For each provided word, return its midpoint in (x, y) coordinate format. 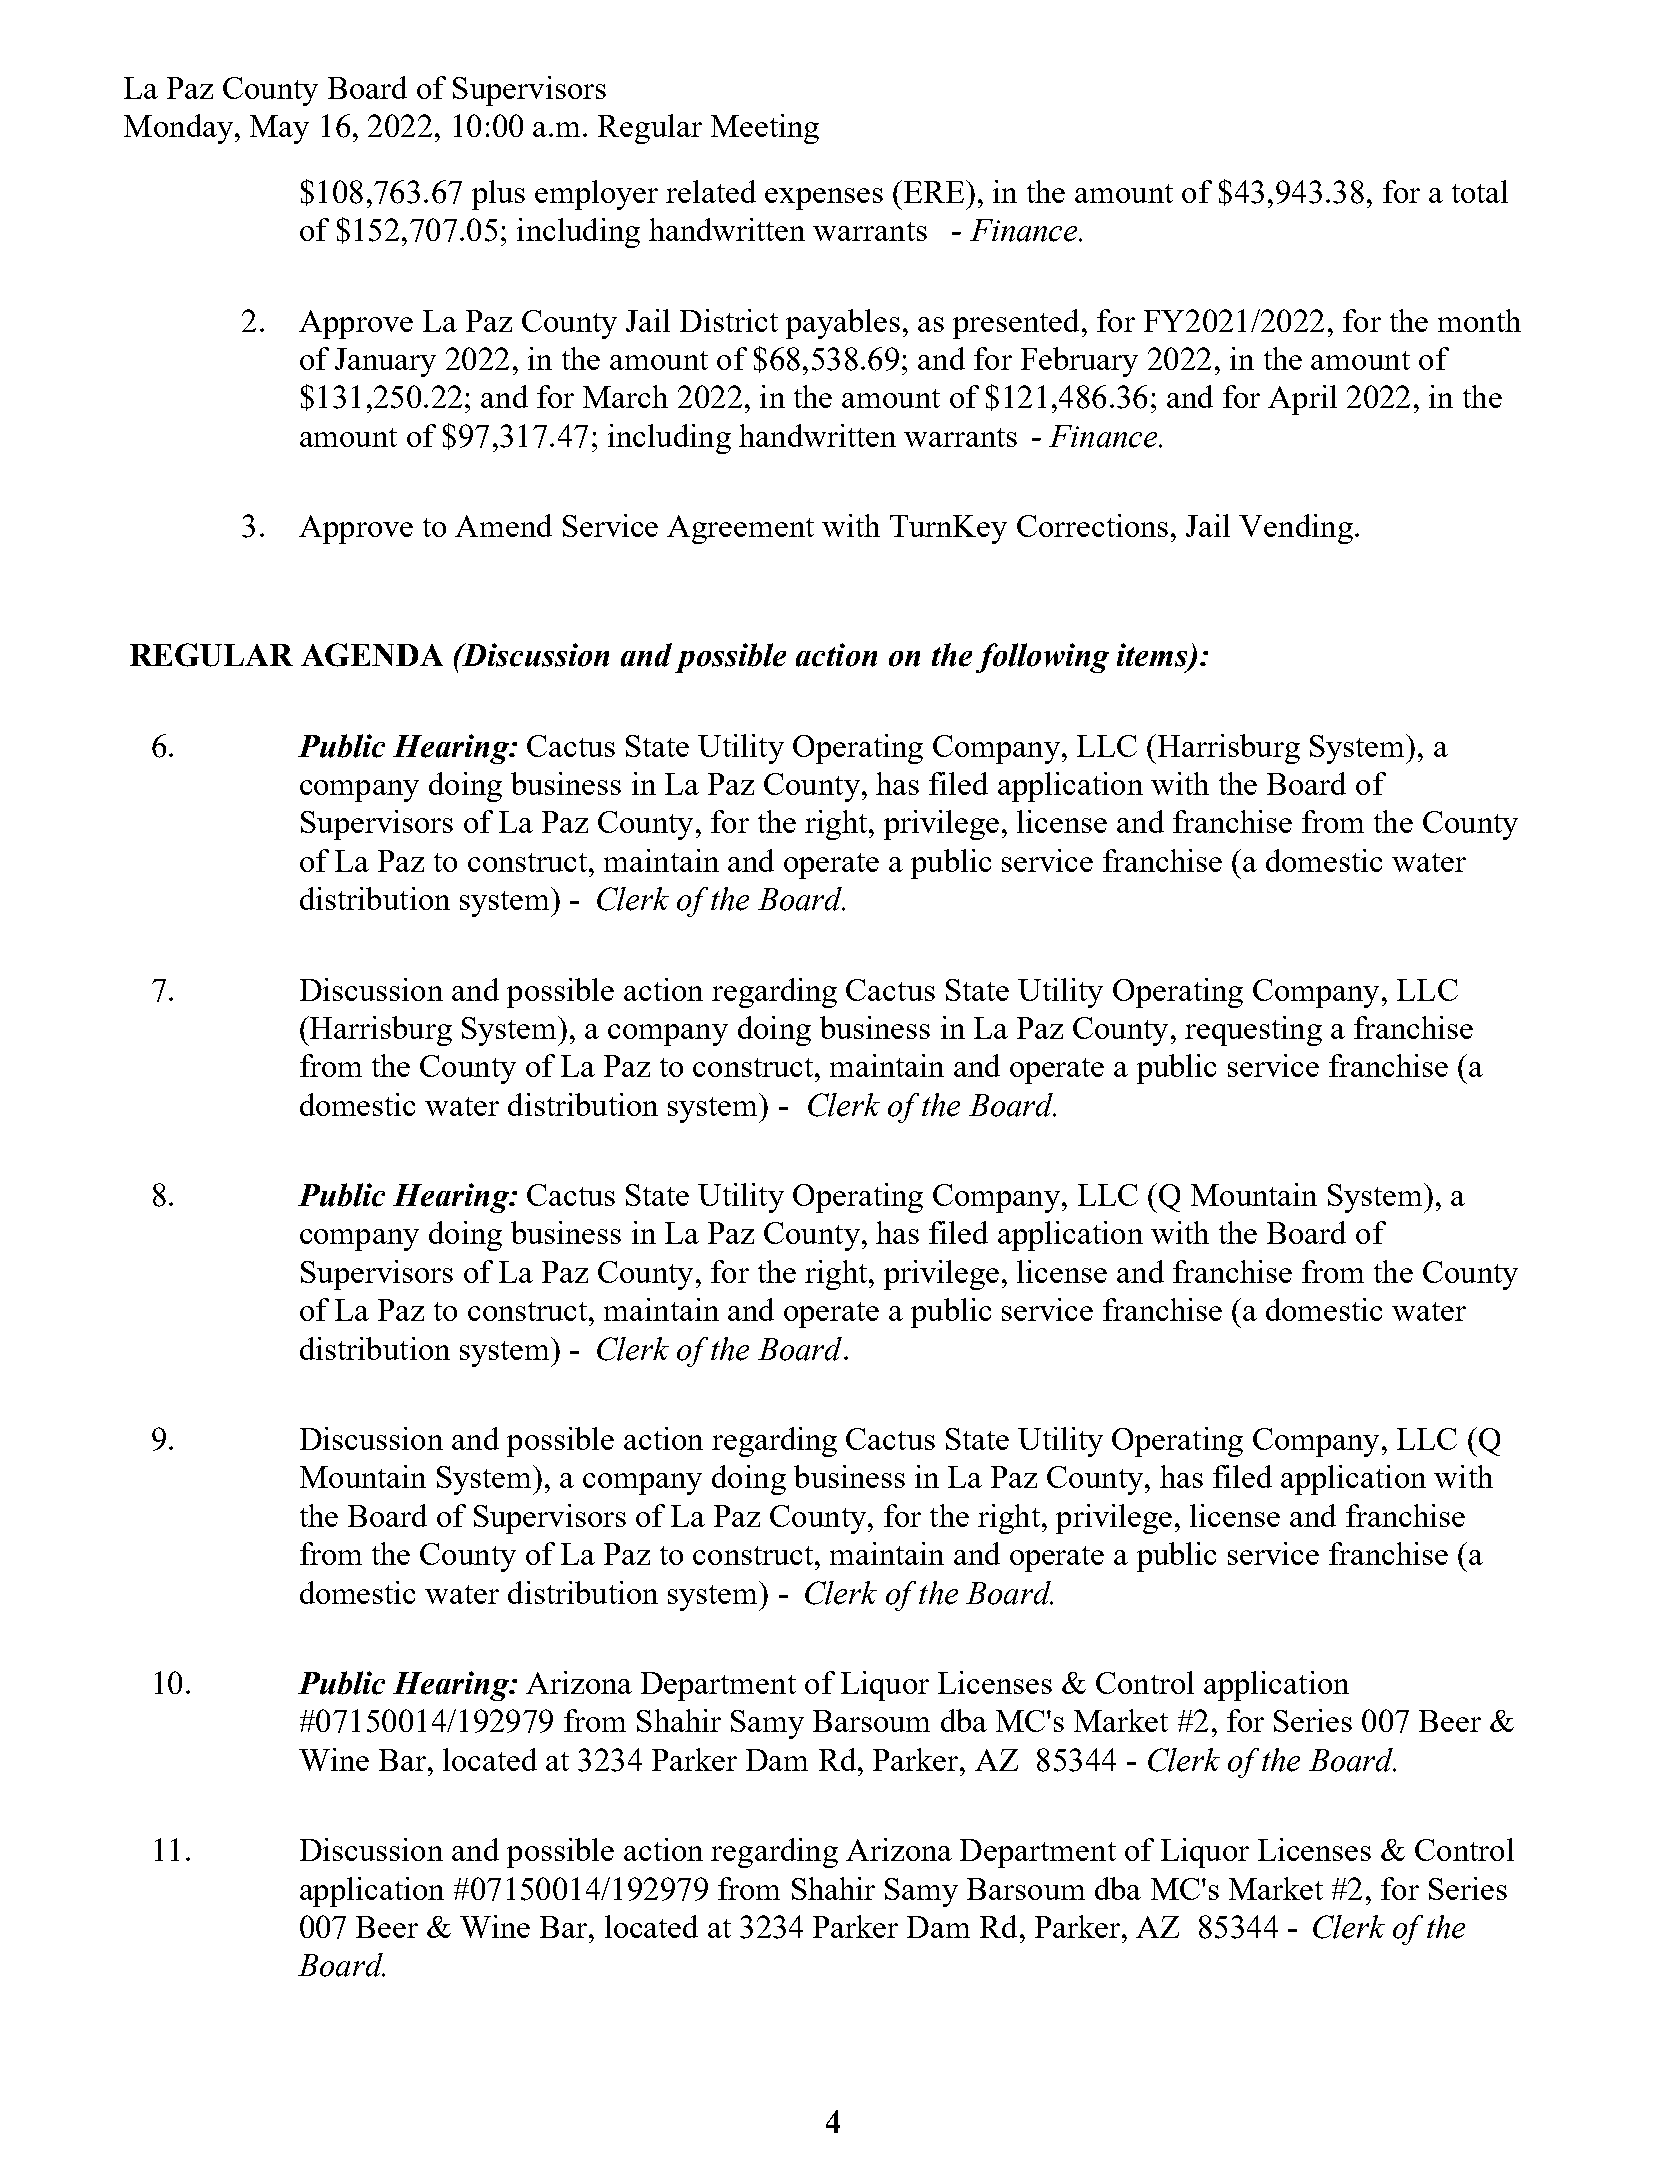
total (1480, 191)
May (279, 129)
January (385, 362)
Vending (1296, 529)
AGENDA (372, 655)
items (1153, 656)
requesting (1253, 1031)
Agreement (740, 529)
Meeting (765, 129)
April (1302, 400)
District (729, 320)
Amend (503, 525)
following (1042, 658)
